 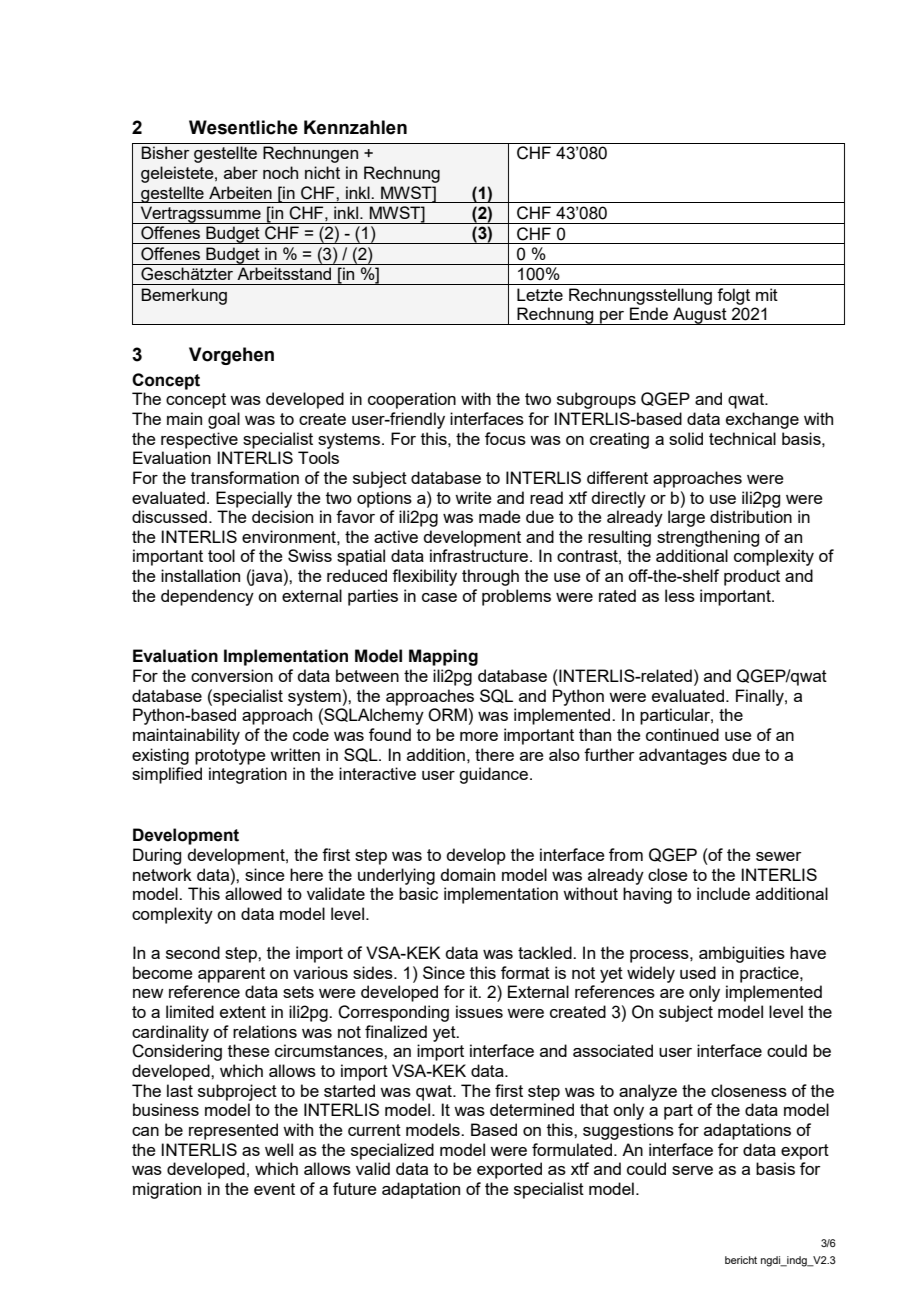 What do you see at coordinates (751, 516) in the screenshot?
I see `distribution` at bounding box center [751, 516].
